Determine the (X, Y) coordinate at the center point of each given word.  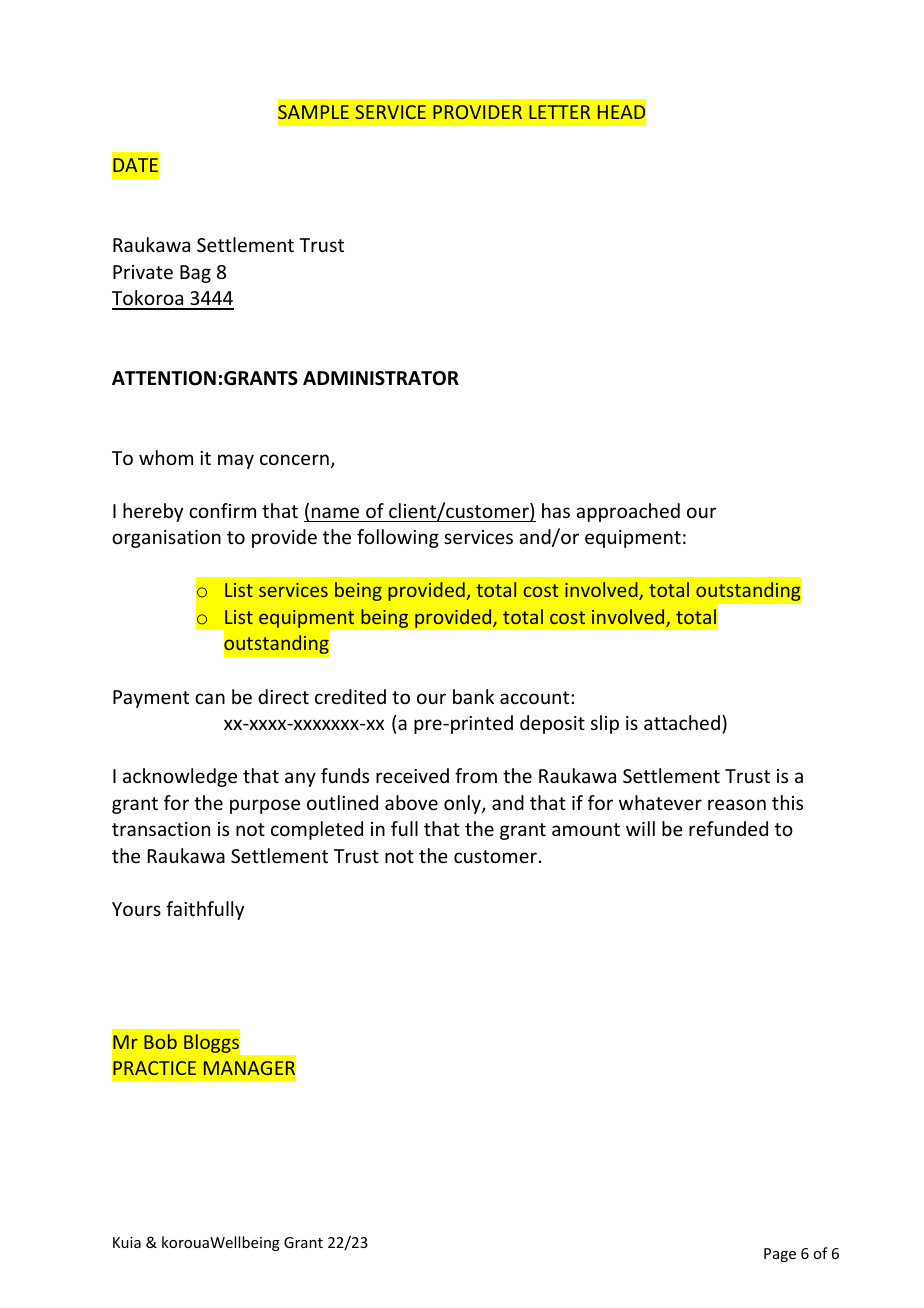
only (463, 804)
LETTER (559, 112)
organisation (166, 539)
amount (586, 829)
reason (737, 804)
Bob (160, 1041)
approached (628, 512)
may (236, 461)
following (398, 538)
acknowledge (180, 777)
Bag (195, 274)
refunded (728, 828)
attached (682, 722)
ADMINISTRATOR (381, 378)
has (556, 510)
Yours (136, 909)
